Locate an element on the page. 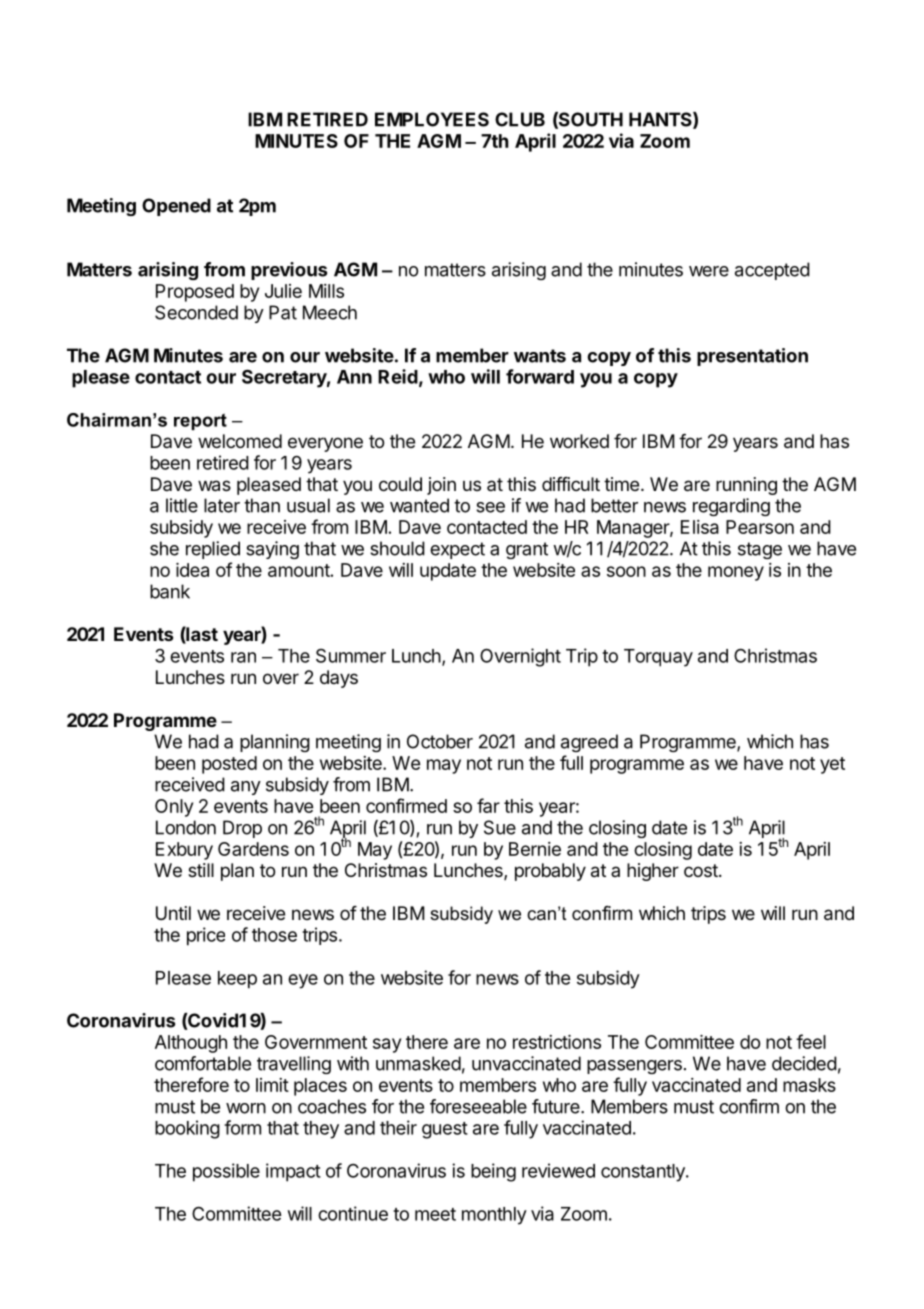 The image size is (924, 1309). being is located at coordinates (493, 1172).
